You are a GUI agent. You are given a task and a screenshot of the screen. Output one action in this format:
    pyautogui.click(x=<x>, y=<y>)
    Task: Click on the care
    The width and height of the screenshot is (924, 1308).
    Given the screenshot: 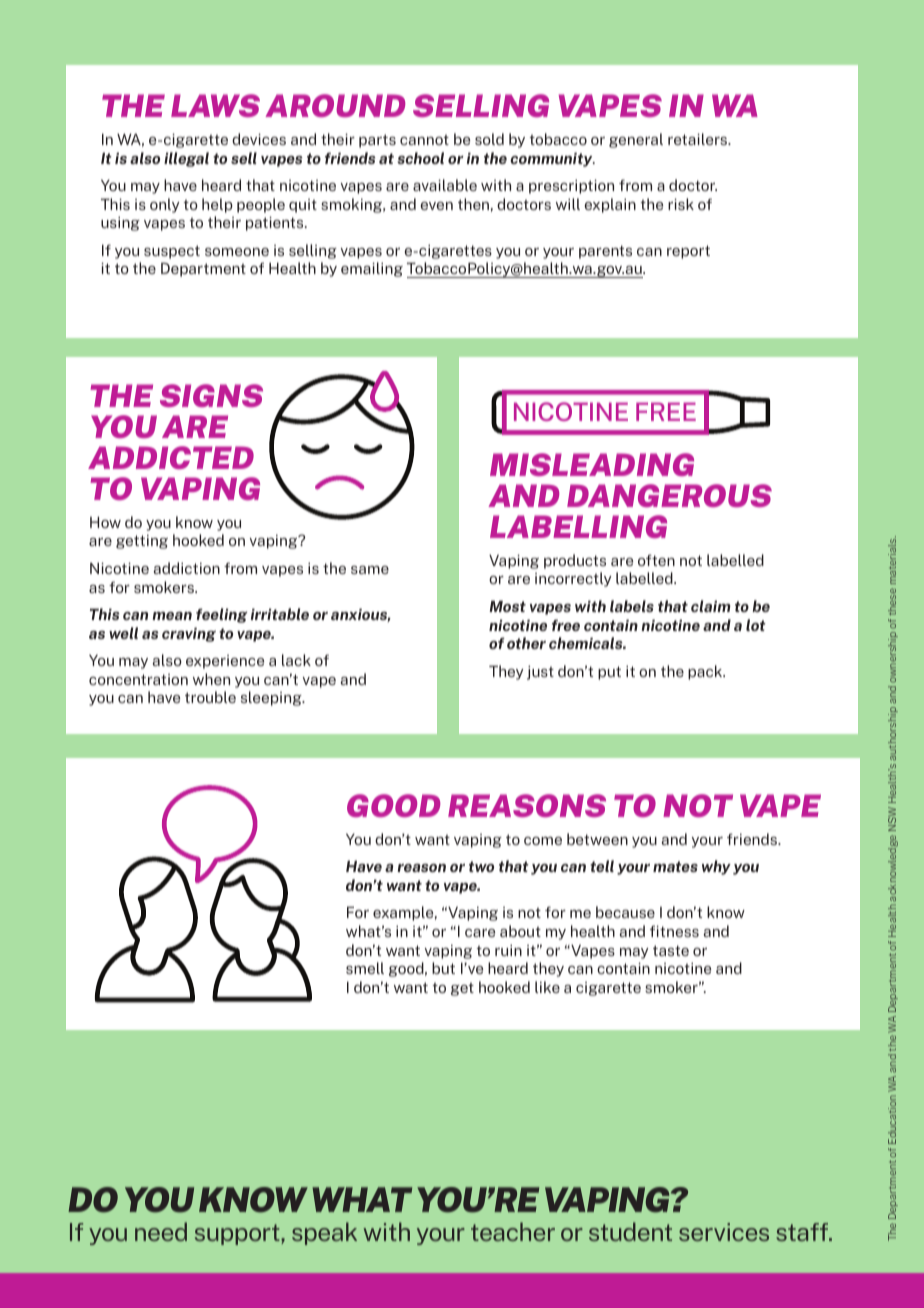 What is the action you would take?
    pyautogui.click(x=480, y=933)
